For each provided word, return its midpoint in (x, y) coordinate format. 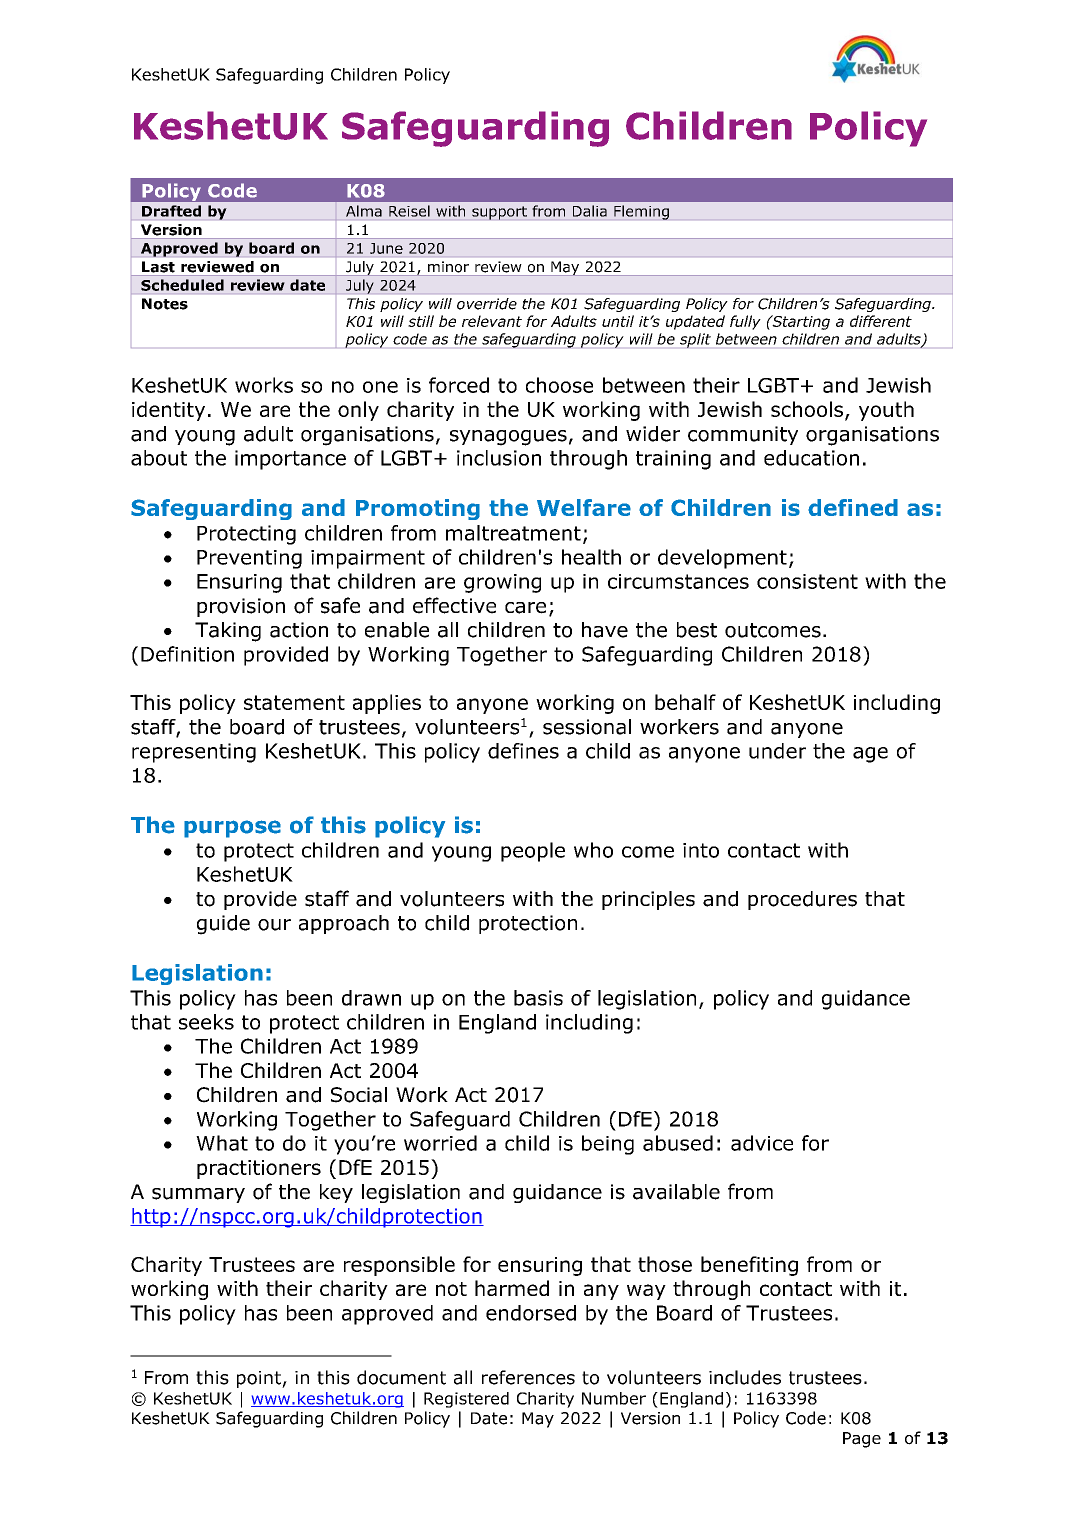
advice (762, 1143)
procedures (802, 900)
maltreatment (513, 533)
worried (440, 1143)
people (533, 852)
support (499, 213)
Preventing (249, 559)
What (222, 1143)
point (260, 1379)
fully (745, 322)
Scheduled (182, 285)
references (528, 1377)
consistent (807, 581)
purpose (232, 829)
